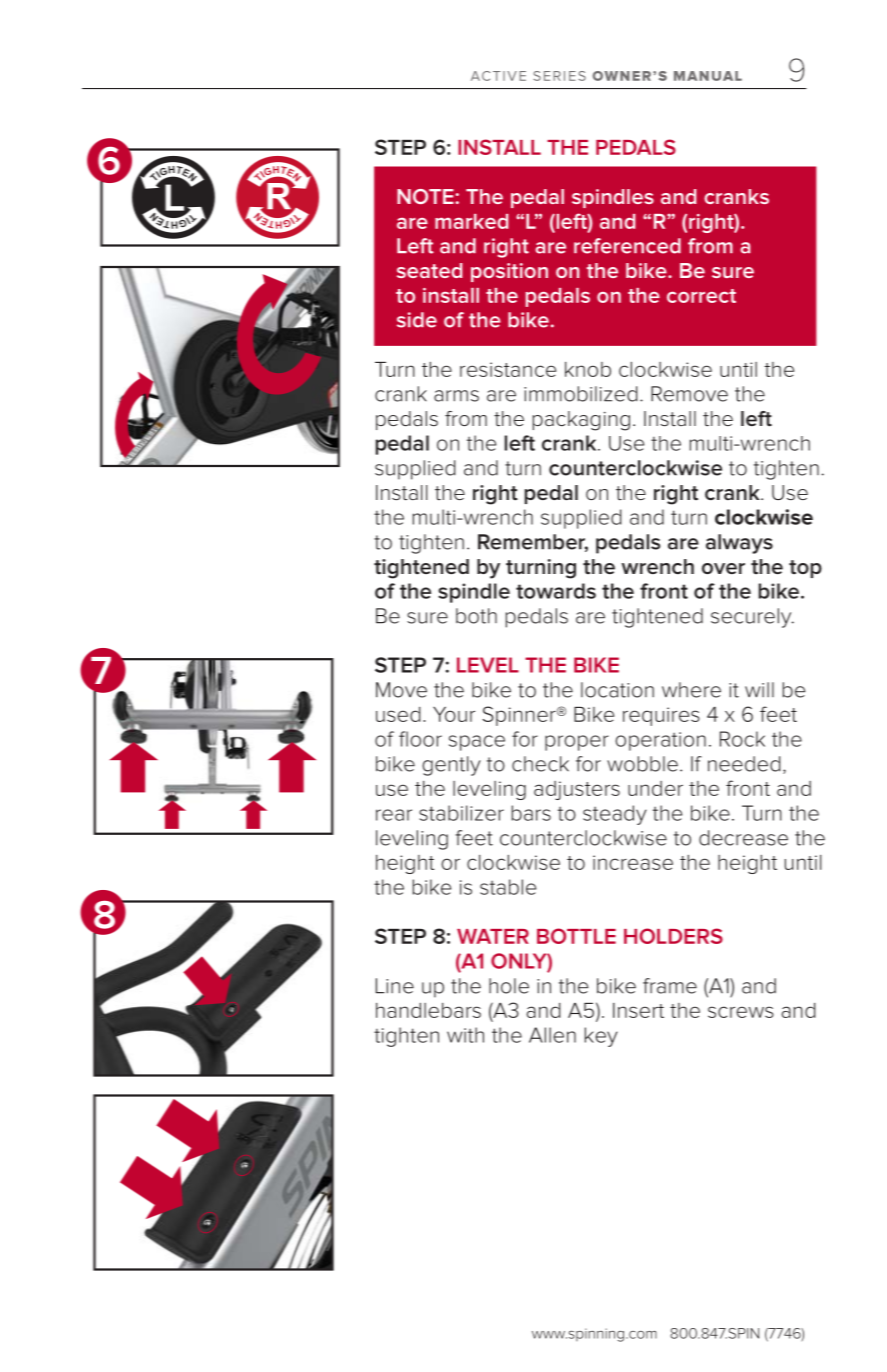 The image size is (887, 1372). Describe the element at coordinates (465, 1035) in the document. I see `with` at that location.
